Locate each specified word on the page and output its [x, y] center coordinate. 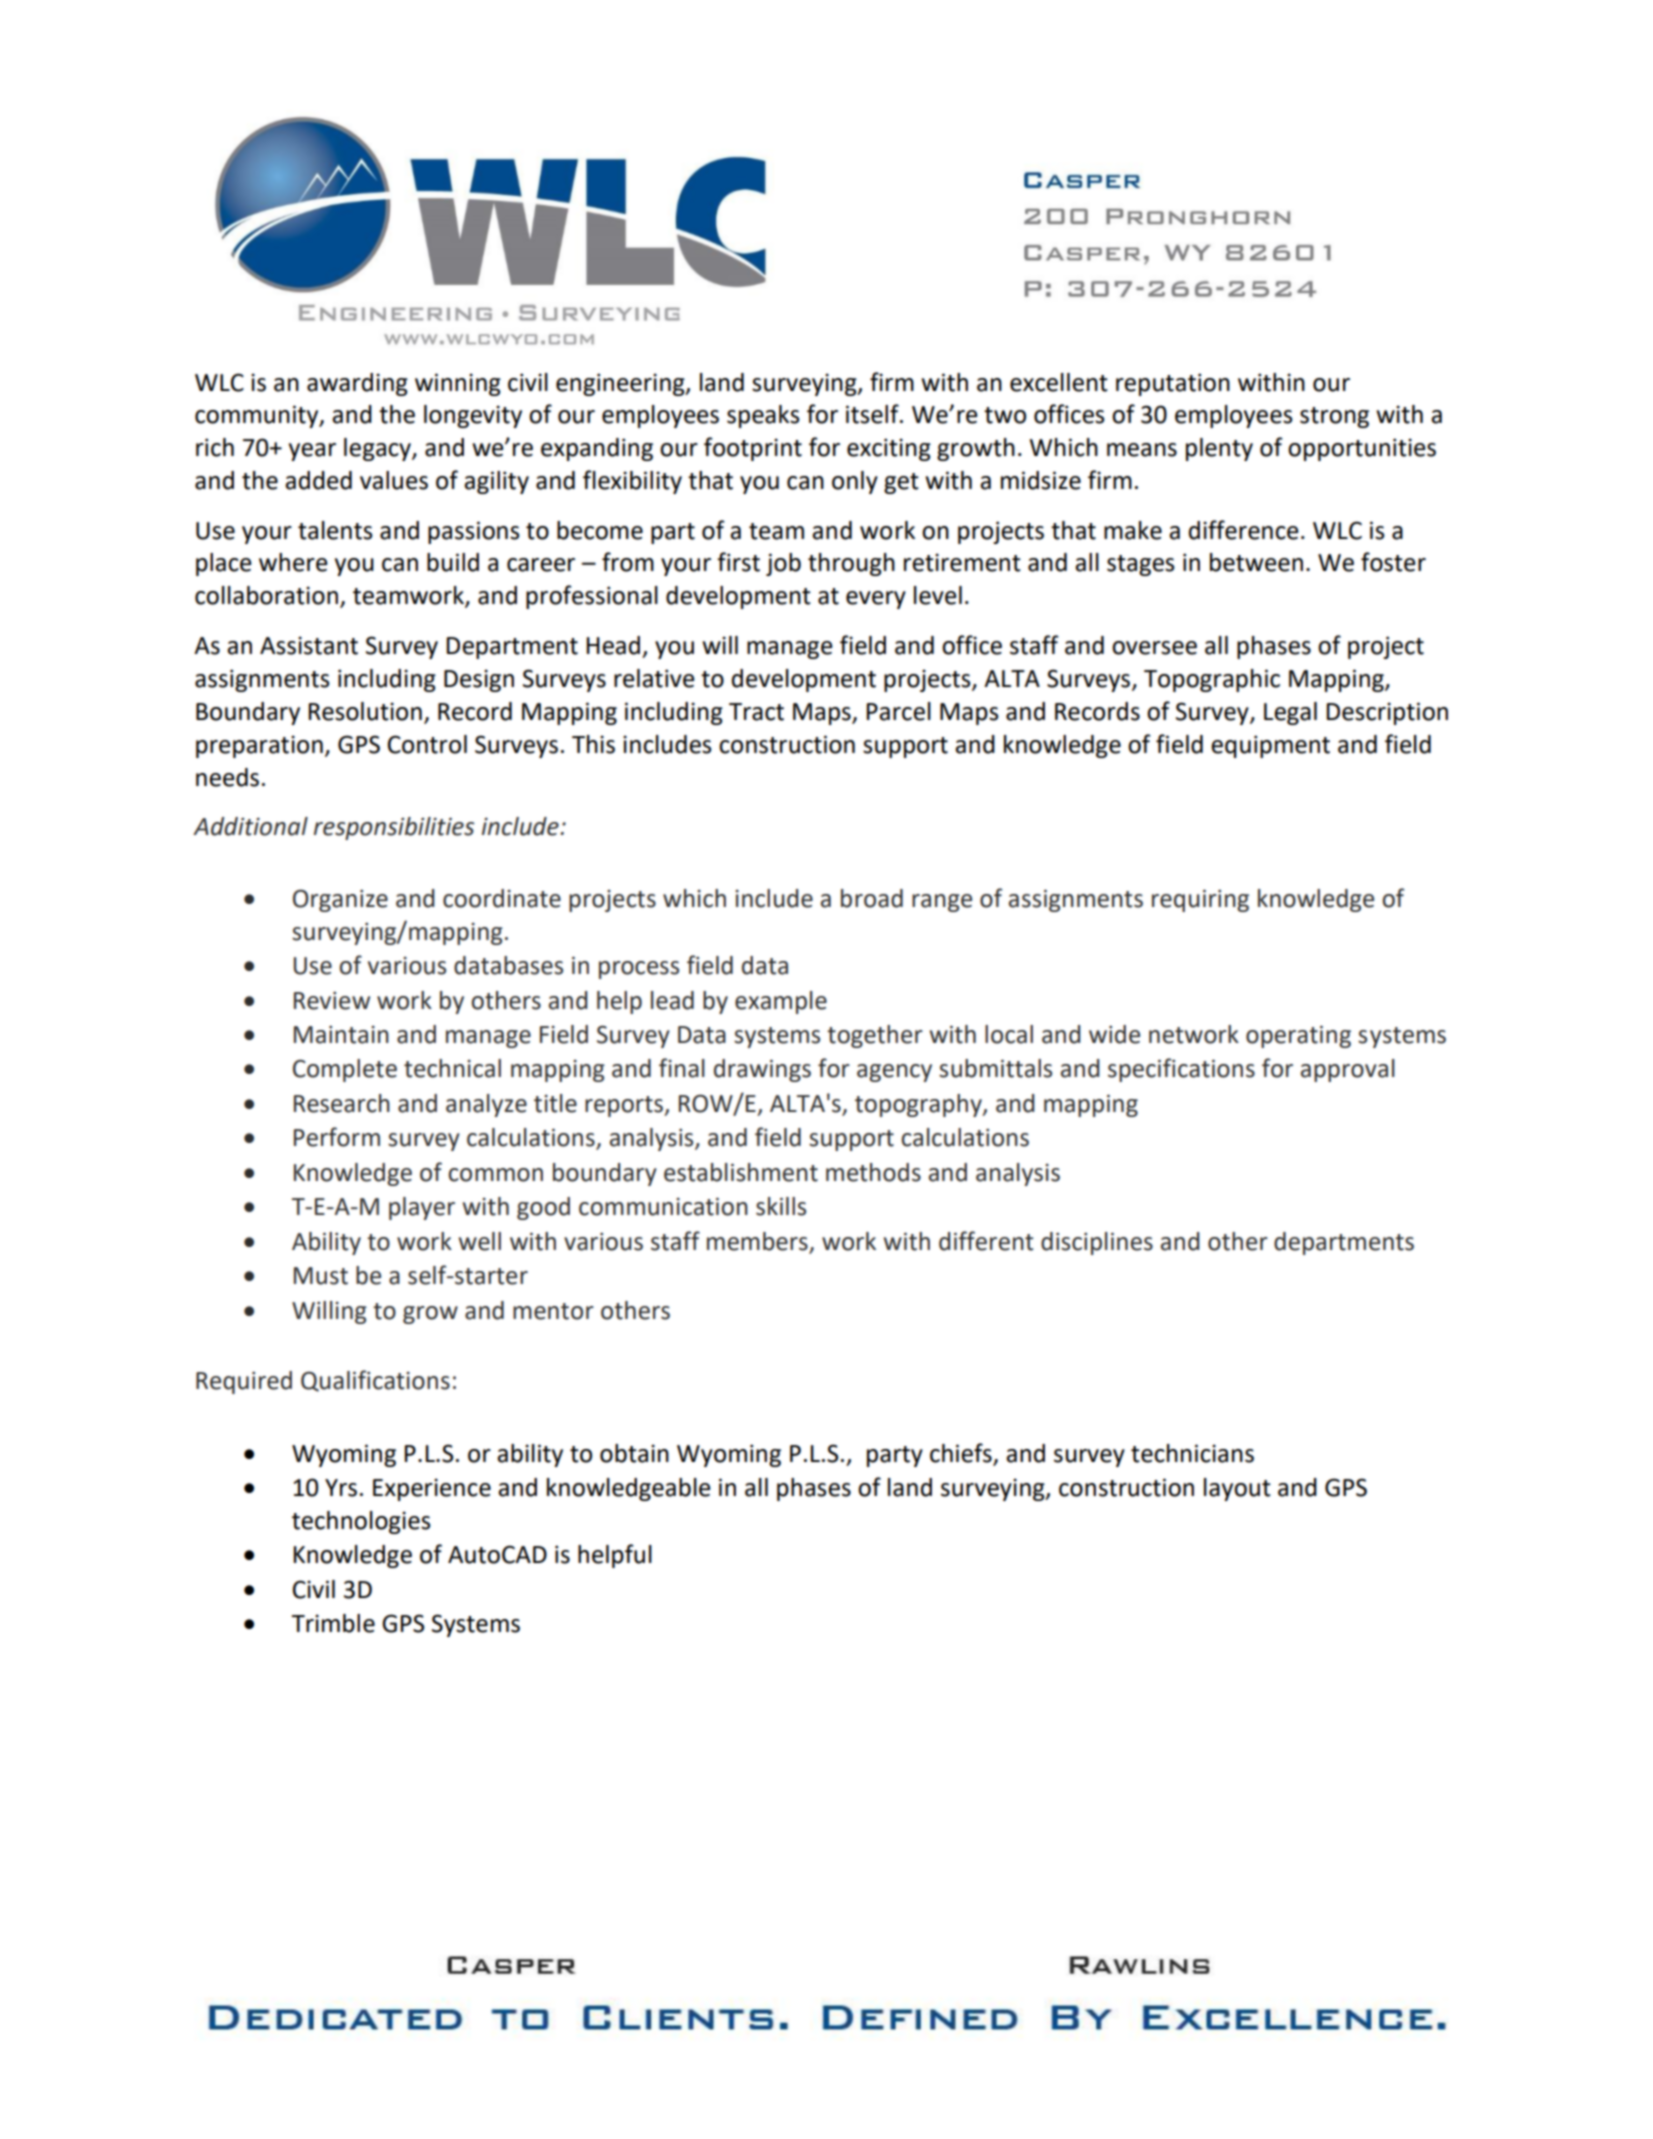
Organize [340, 900]
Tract [756, 712]
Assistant [309, 645]
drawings [762, 1070]
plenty [1219, 449]
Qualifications [375, 1381]
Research [342, 1103]
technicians [1192, 1453]
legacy [378, 449]
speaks [763, 416]
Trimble [333, 1623]
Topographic [1212, 680]
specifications [1181, 1070]
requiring [1200, 900]
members [757, 1241]
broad [872, 898]
